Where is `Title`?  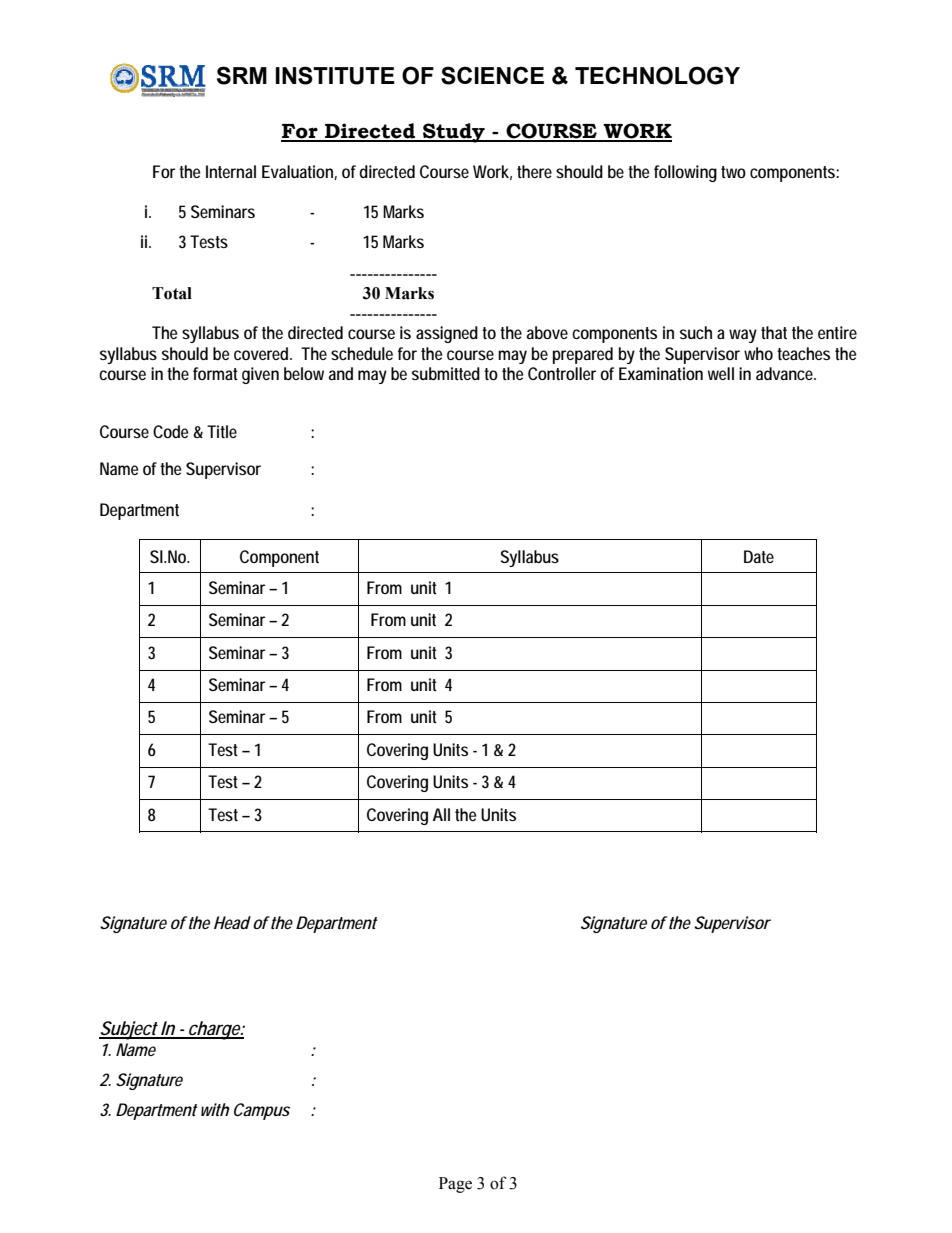
Title is located at coordinates (222, 431).
